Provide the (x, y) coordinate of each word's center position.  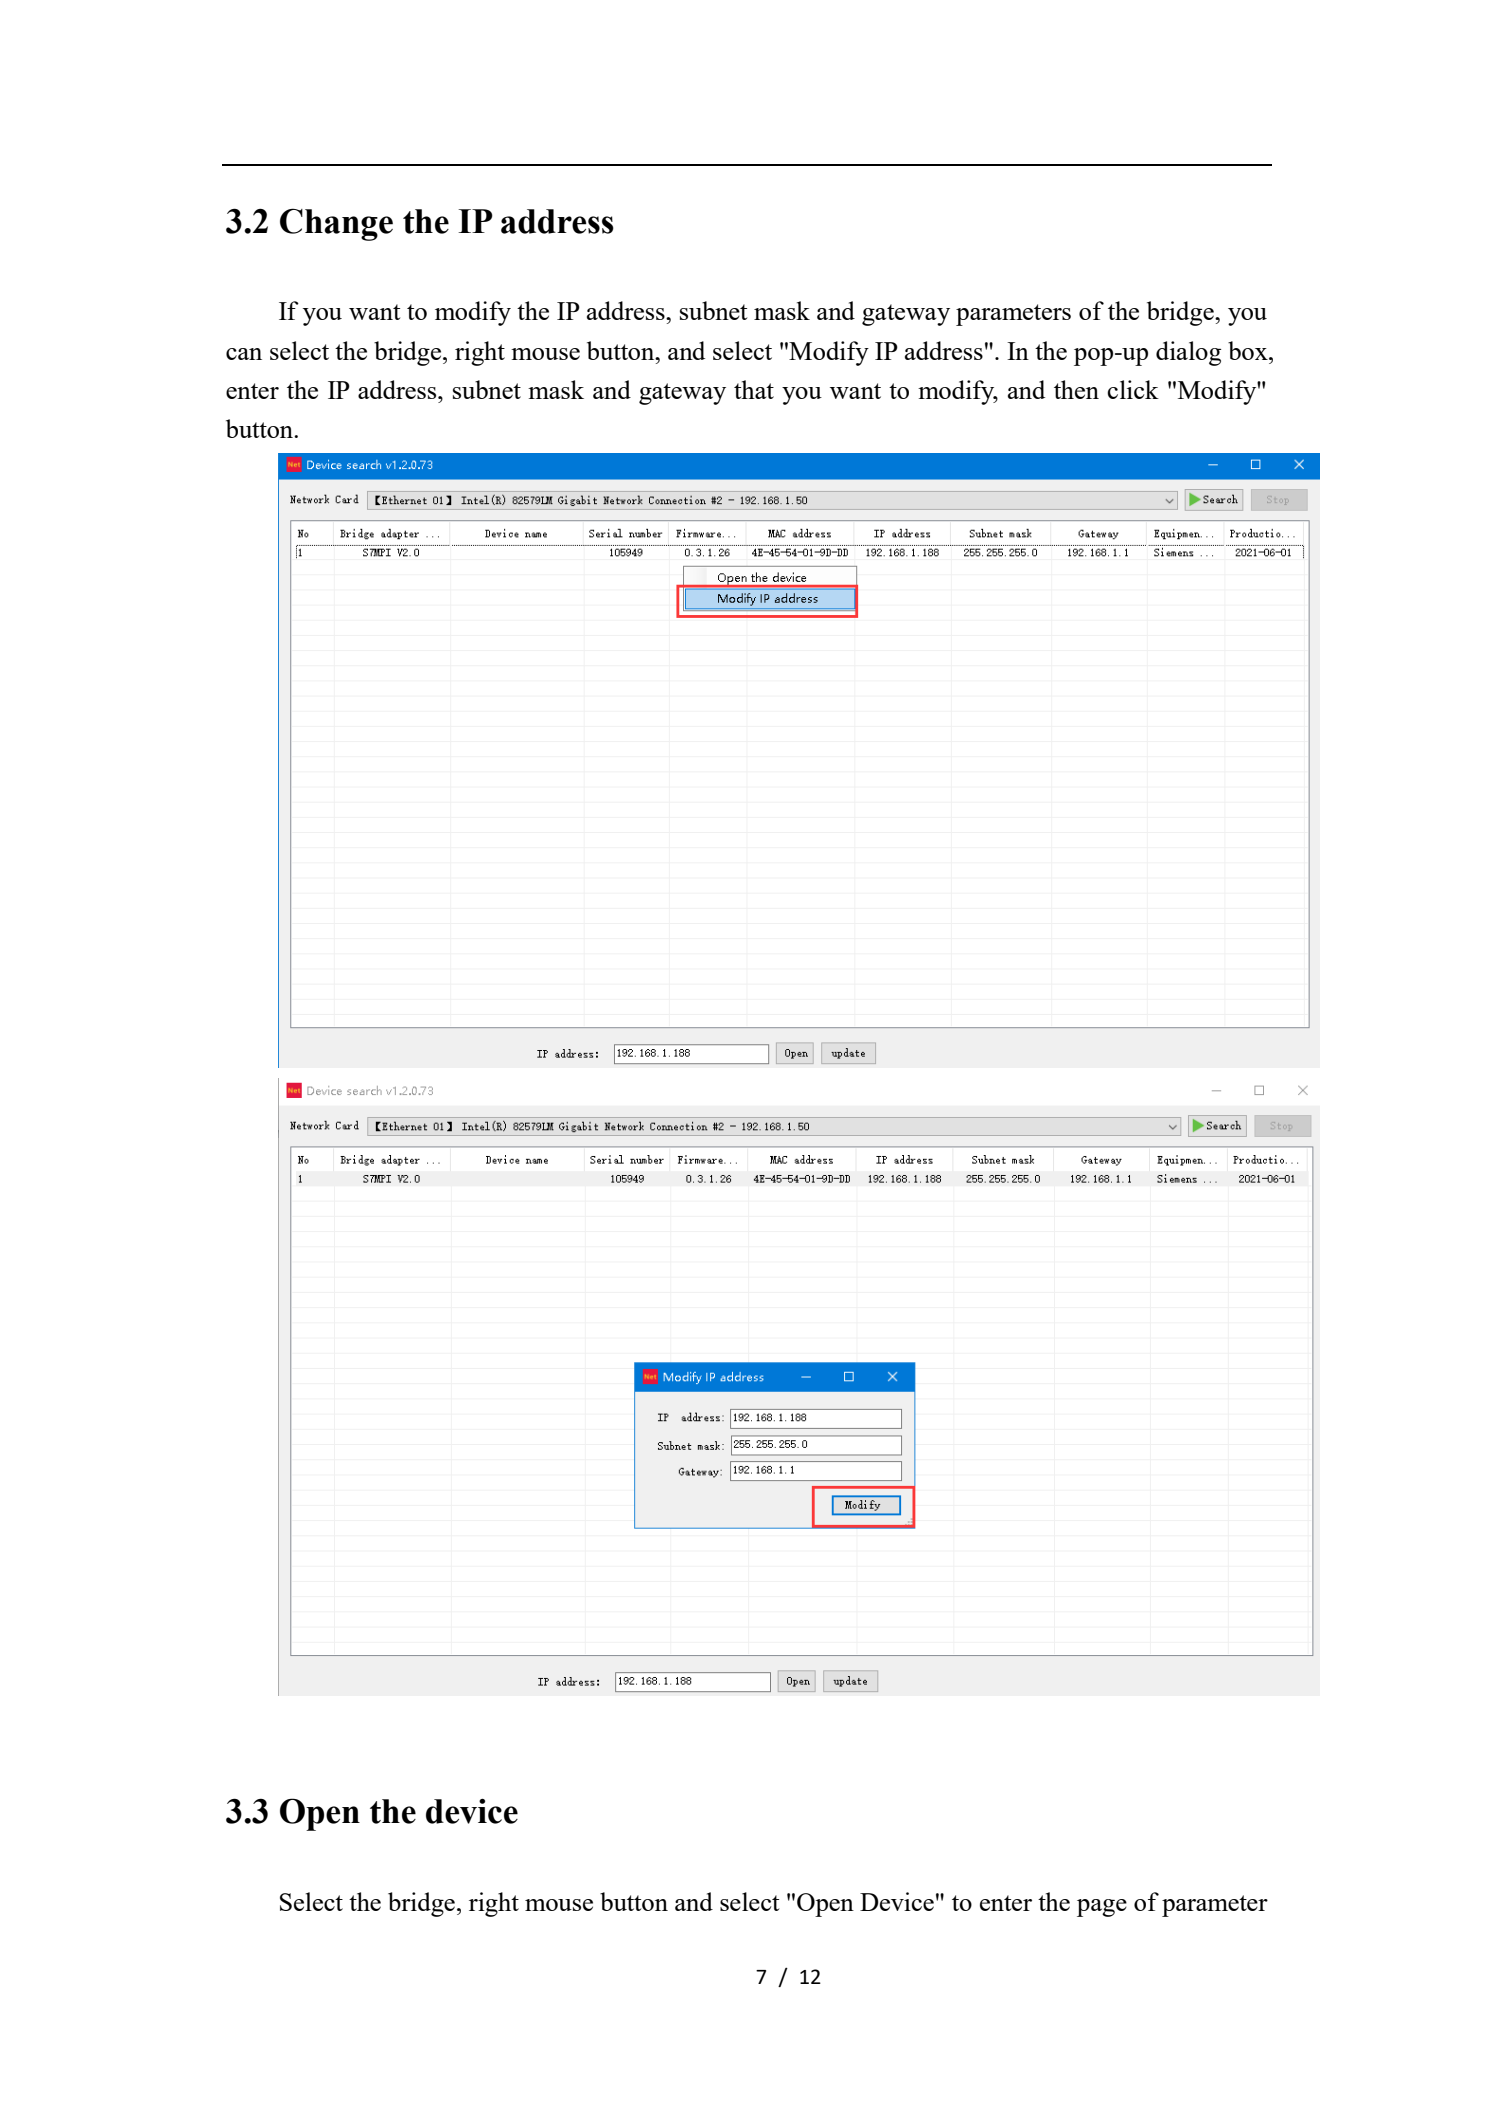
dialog (1188, 353)
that (754, 389)
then (1076, 389)
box (1249, 350)
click (1133, 389)
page (1102, 1908)
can (244, 354)
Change (336, 224)
